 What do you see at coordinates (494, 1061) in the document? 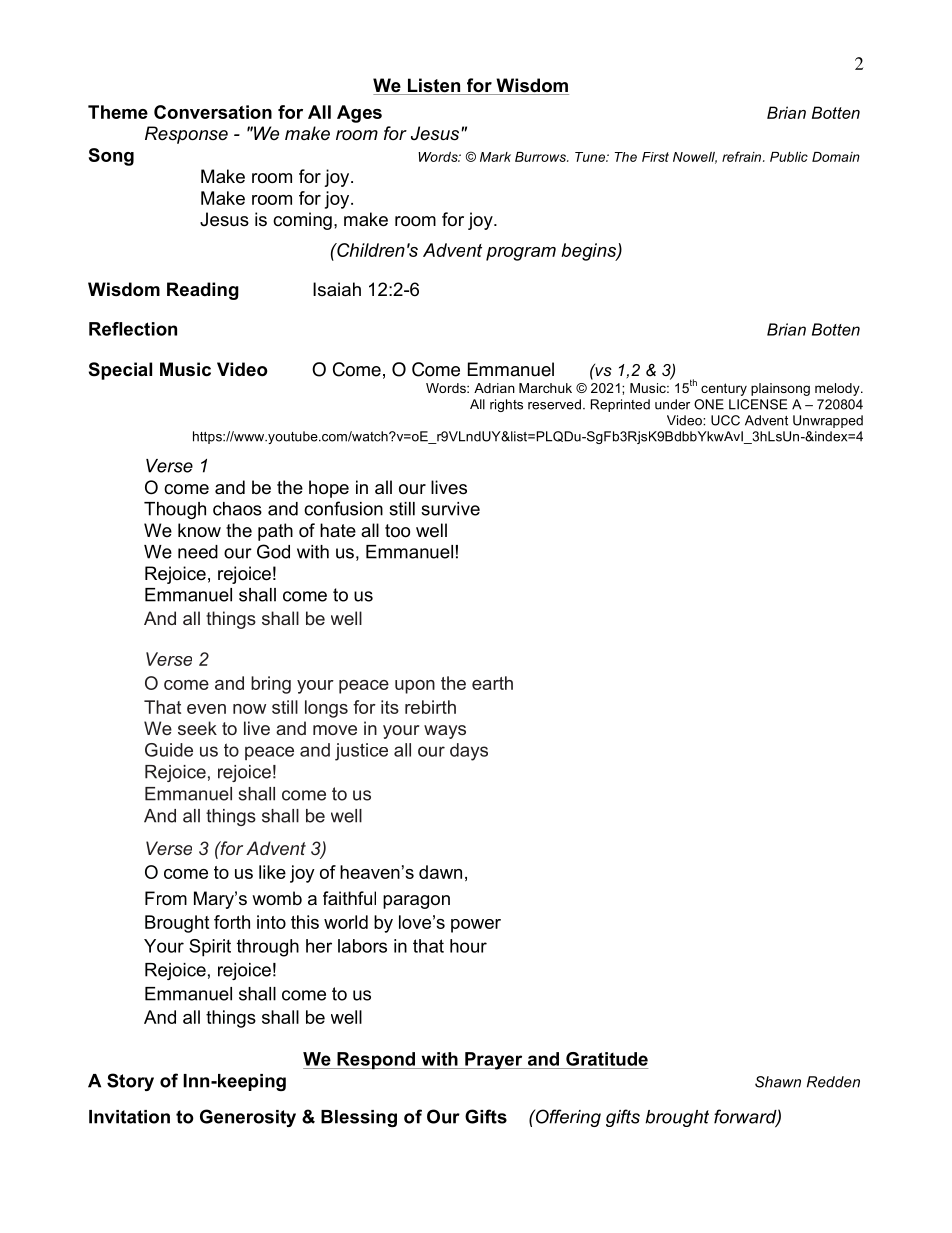
I see `Prayer` at bounding box center [494, 1061].
